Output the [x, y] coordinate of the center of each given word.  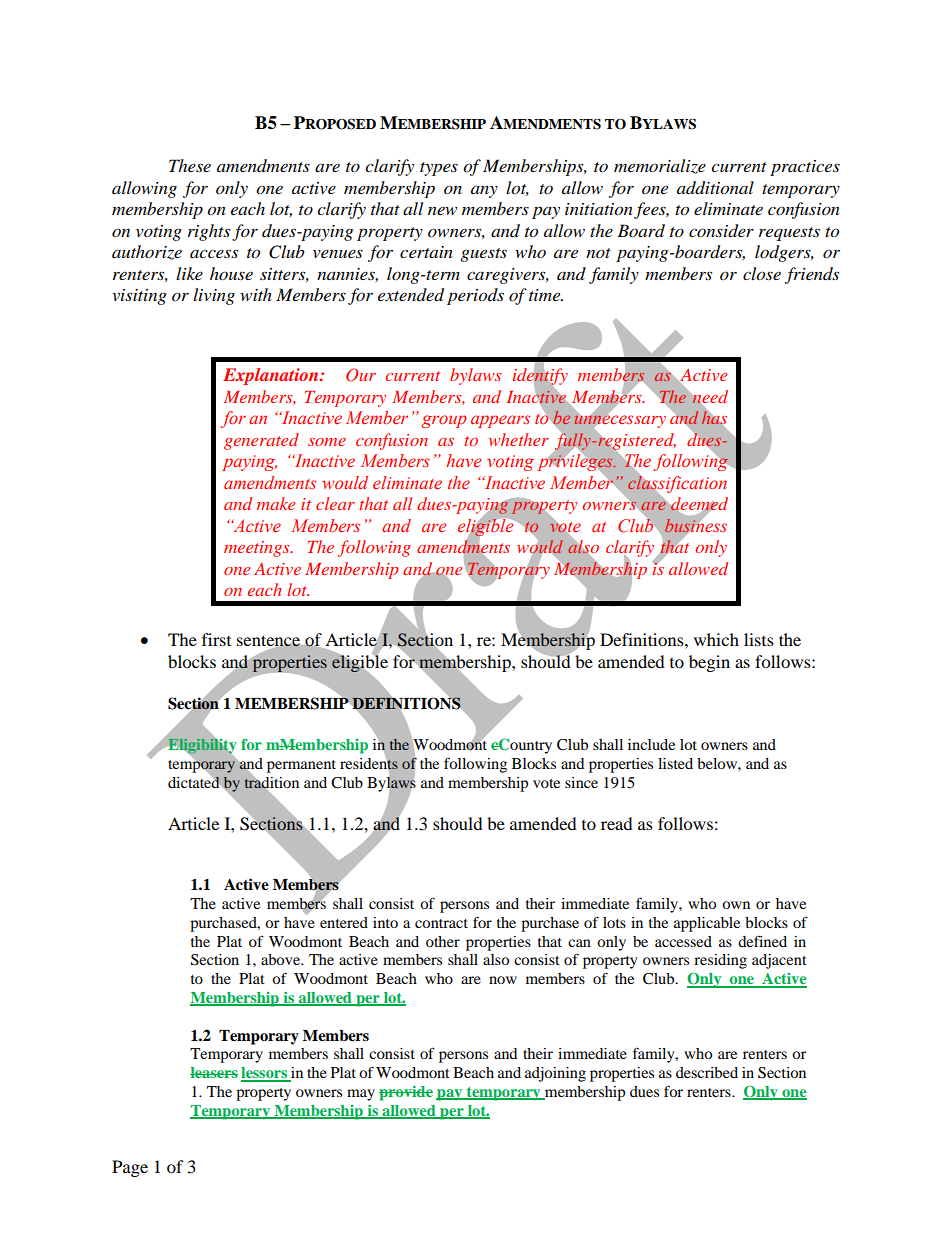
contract [441, 923]
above [281, 959]
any [484, 192]
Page [130, 1168]
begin [709, 663]
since [581, 782]
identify [540, 376]
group [444, 421]
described [707, 1072]
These [190, 165]
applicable [707, 924]
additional [715, 188]
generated [261, 441]
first [216, 639]
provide [406, 1093]
